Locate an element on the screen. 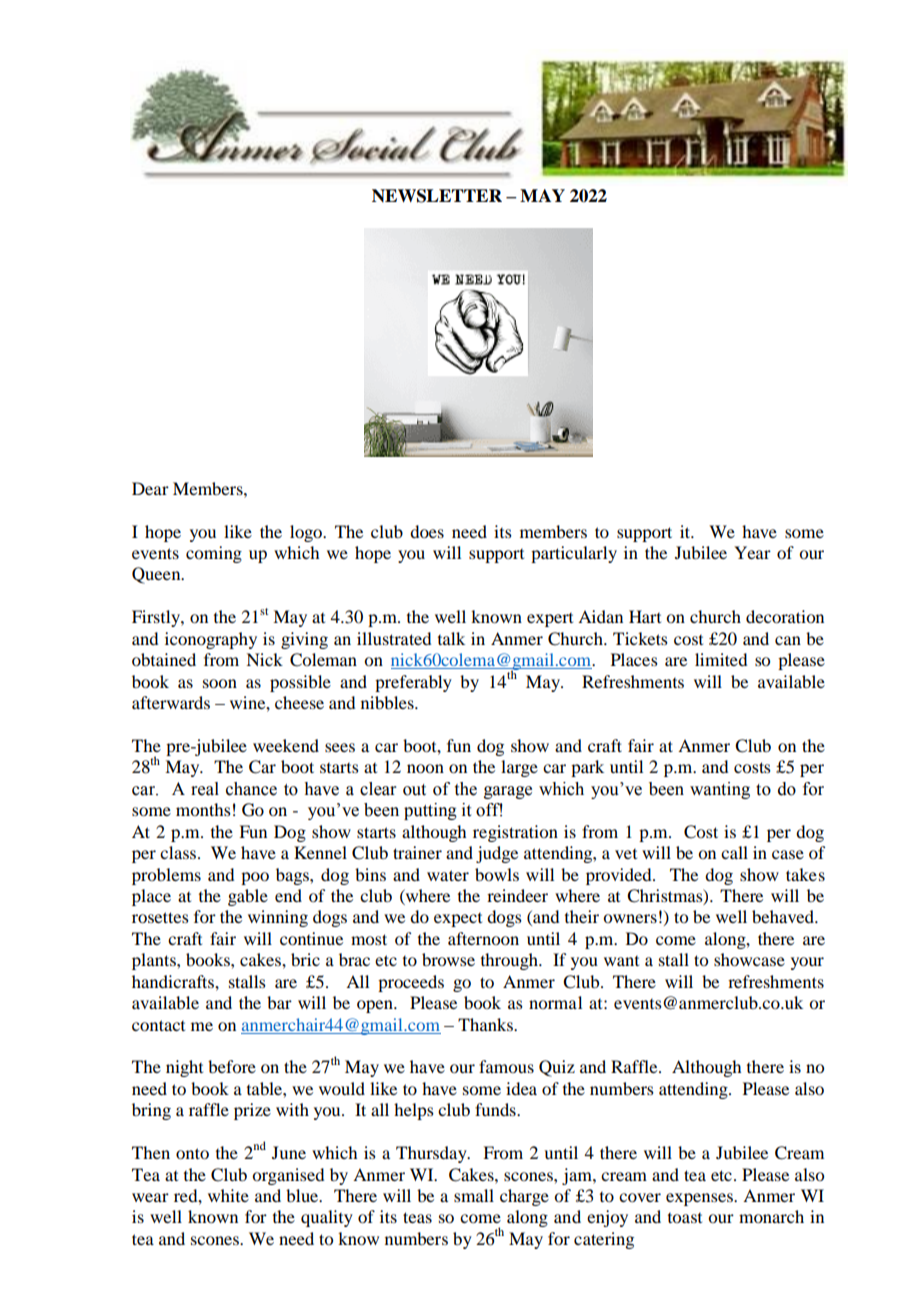  decoration is located at coordinates (785, 616).
